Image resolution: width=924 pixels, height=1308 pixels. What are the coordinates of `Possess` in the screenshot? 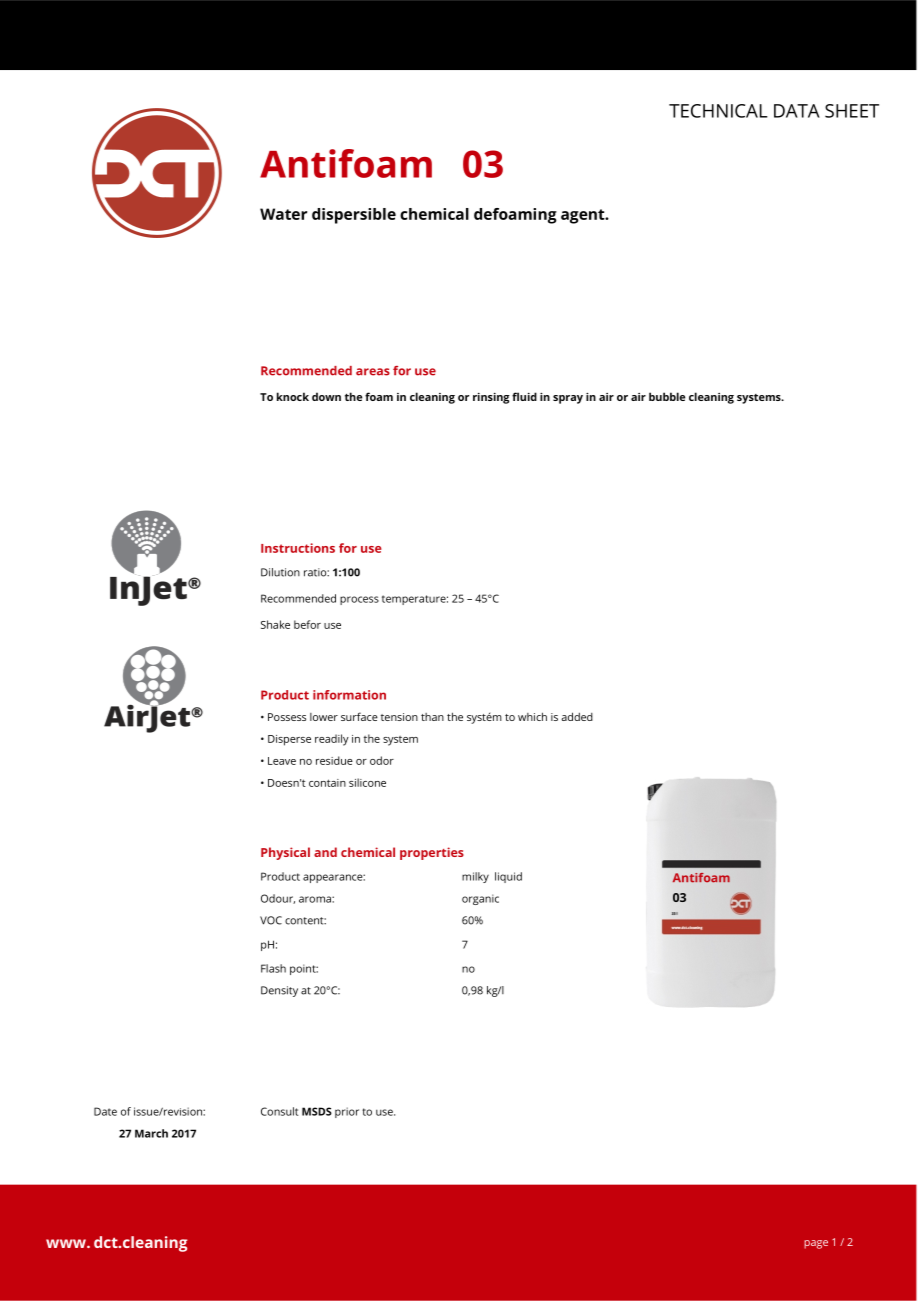 It's located at (287, 717).
